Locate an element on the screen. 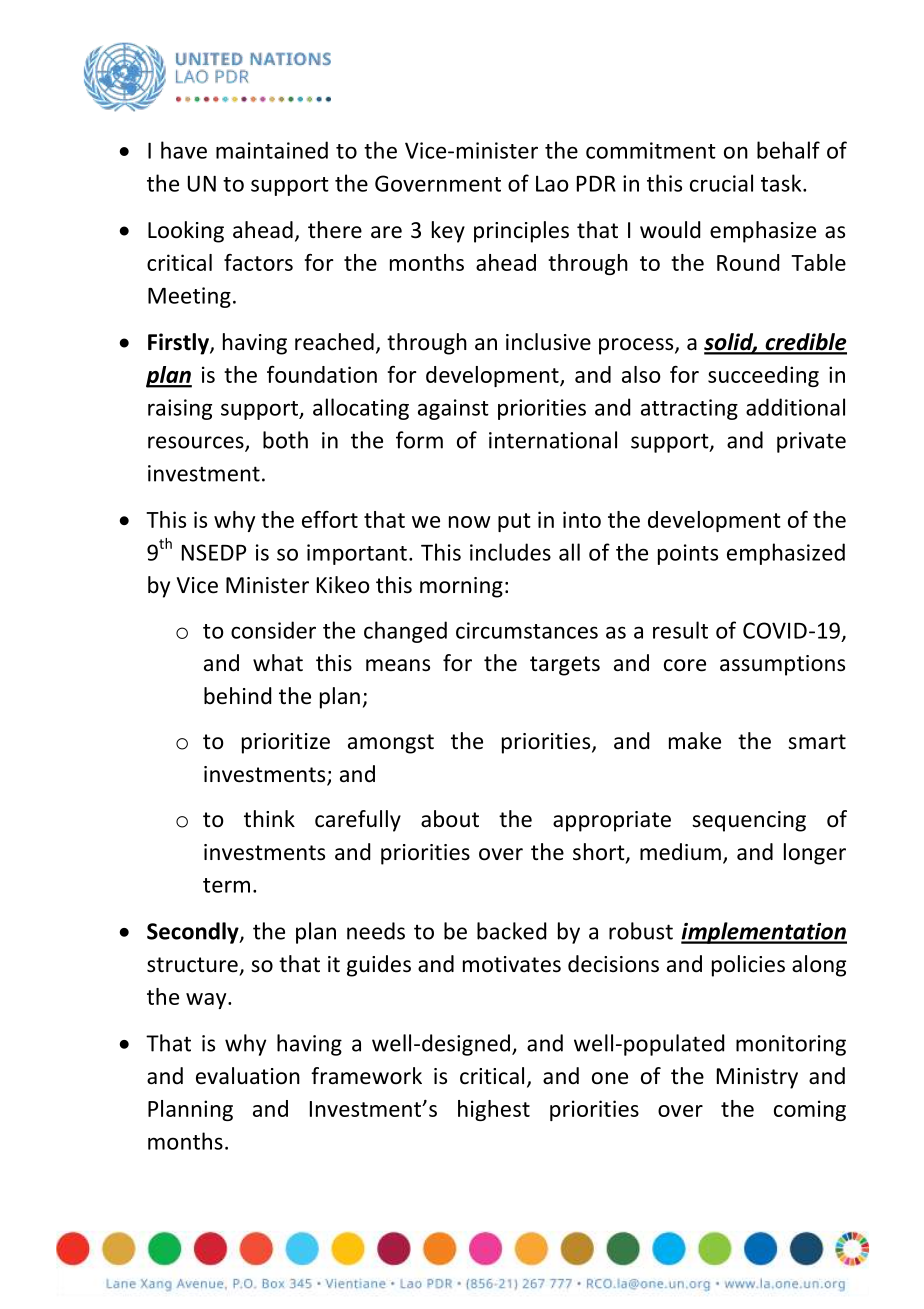 The image size is (924, 1309). result is located at coordinates (680, 630).
